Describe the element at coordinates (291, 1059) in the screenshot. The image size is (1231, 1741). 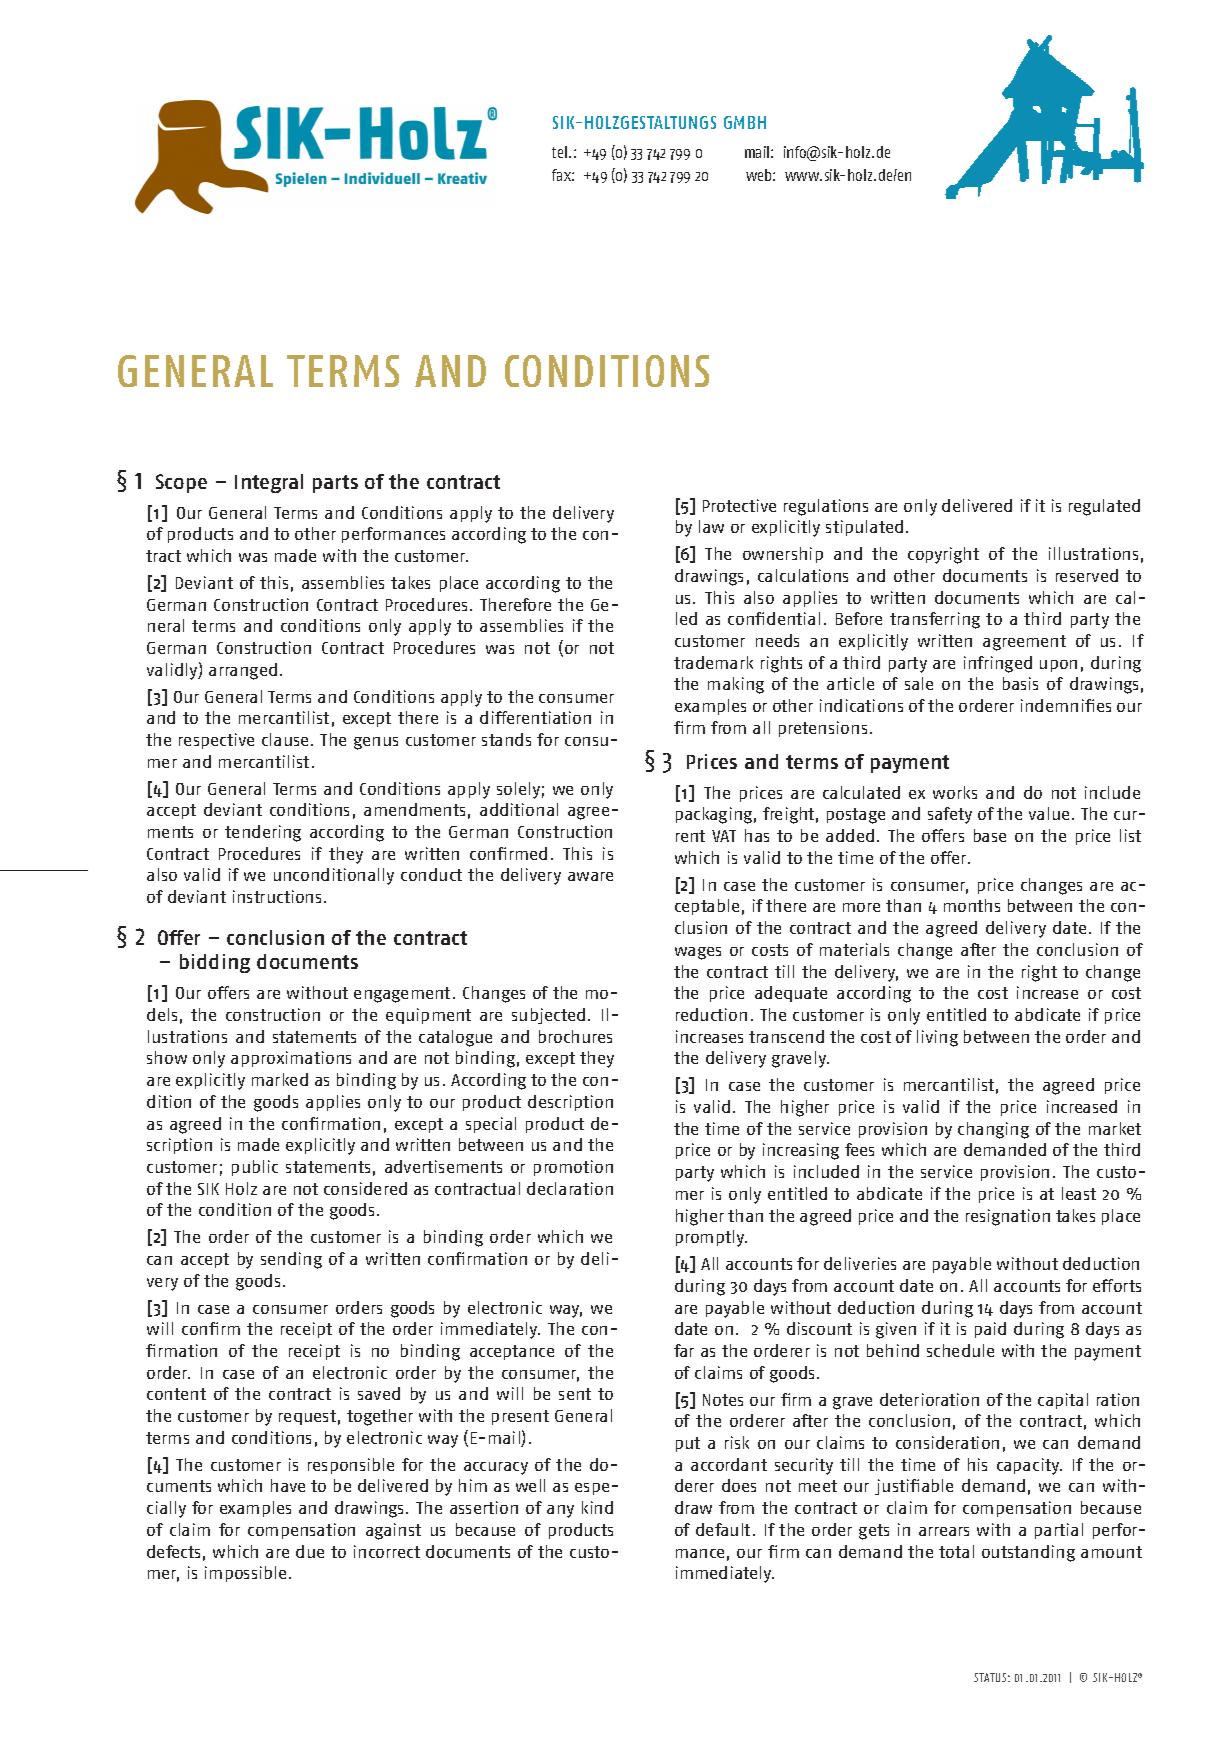
I see `approximations` at that location.
